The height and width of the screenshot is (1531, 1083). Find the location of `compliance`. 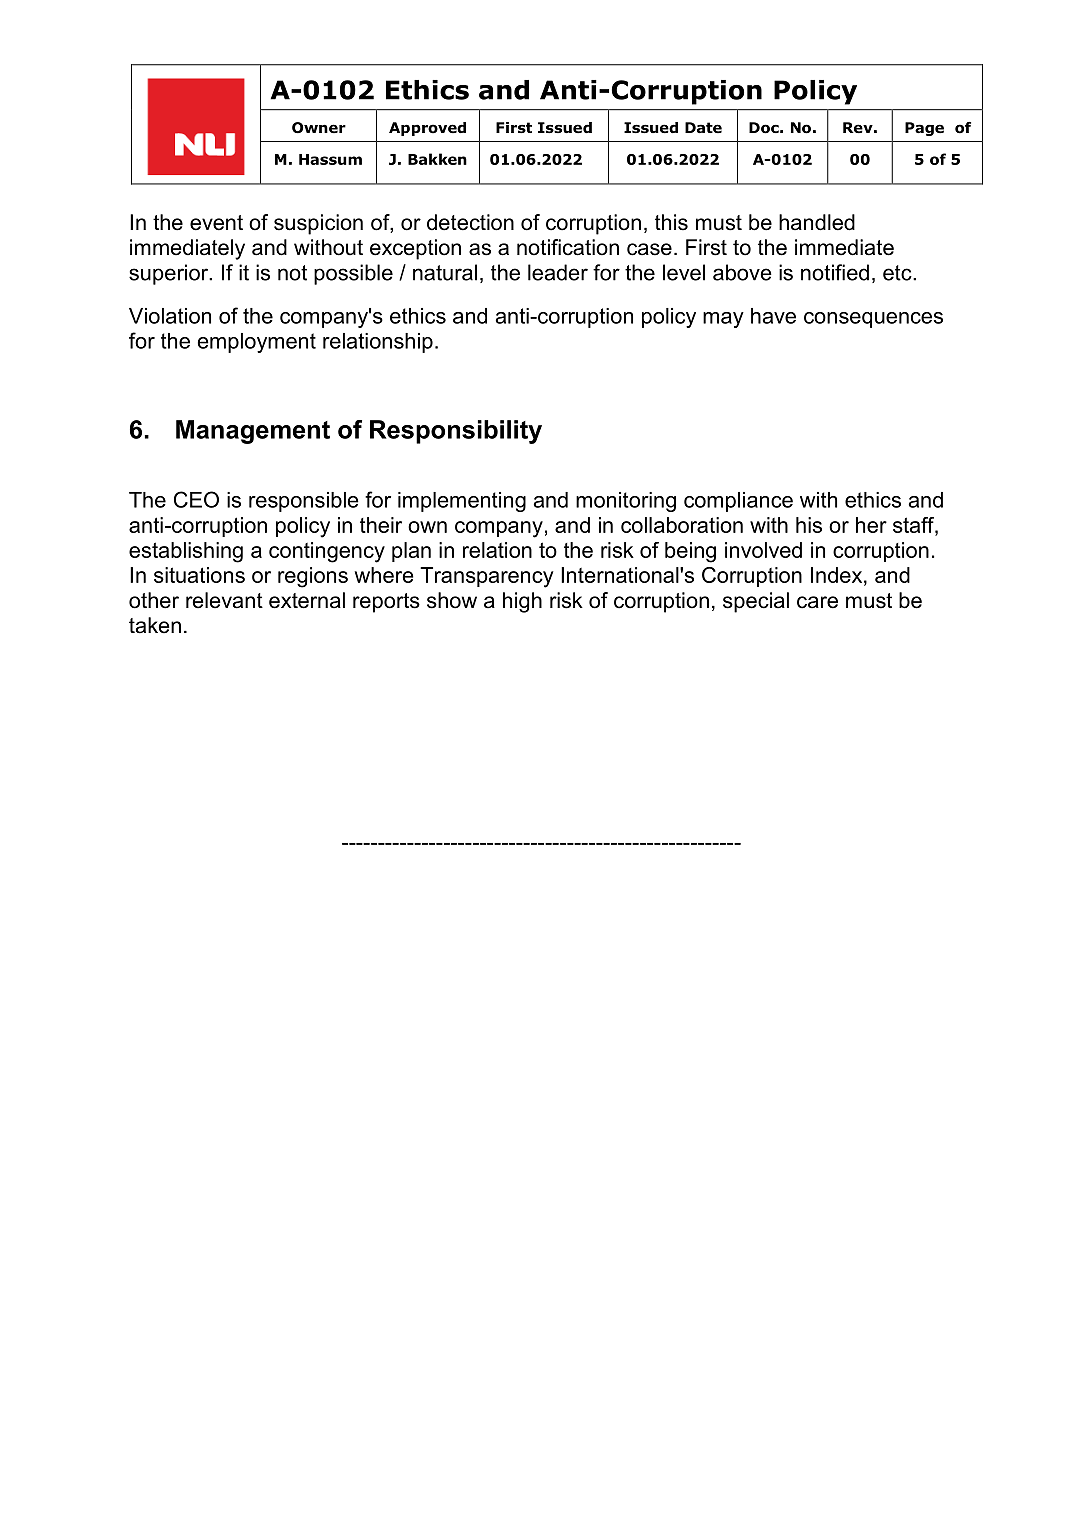

compliance is located at coordinates (738, 502).
